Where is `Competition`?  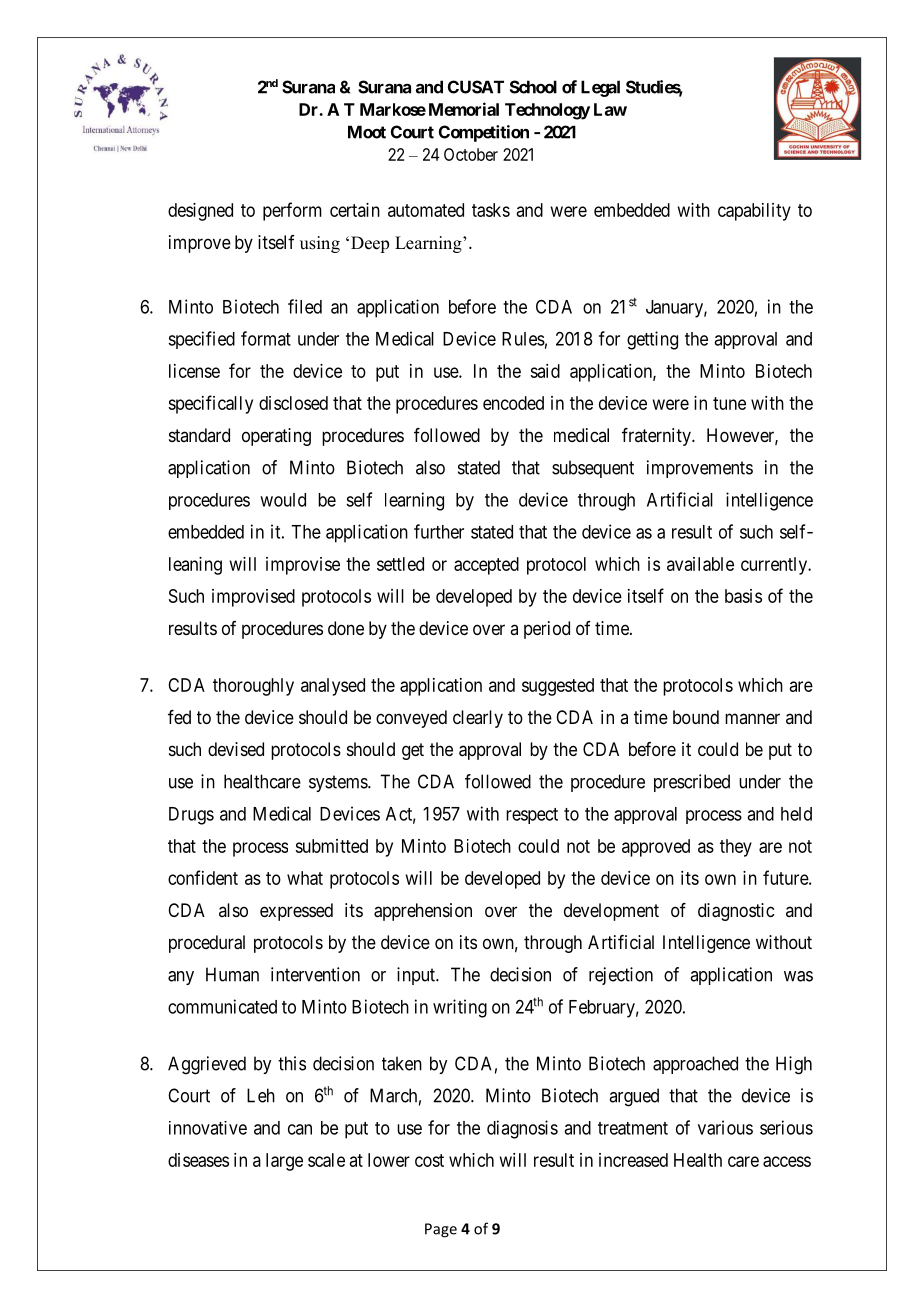
Competition is located at coordinates (484, 133).
